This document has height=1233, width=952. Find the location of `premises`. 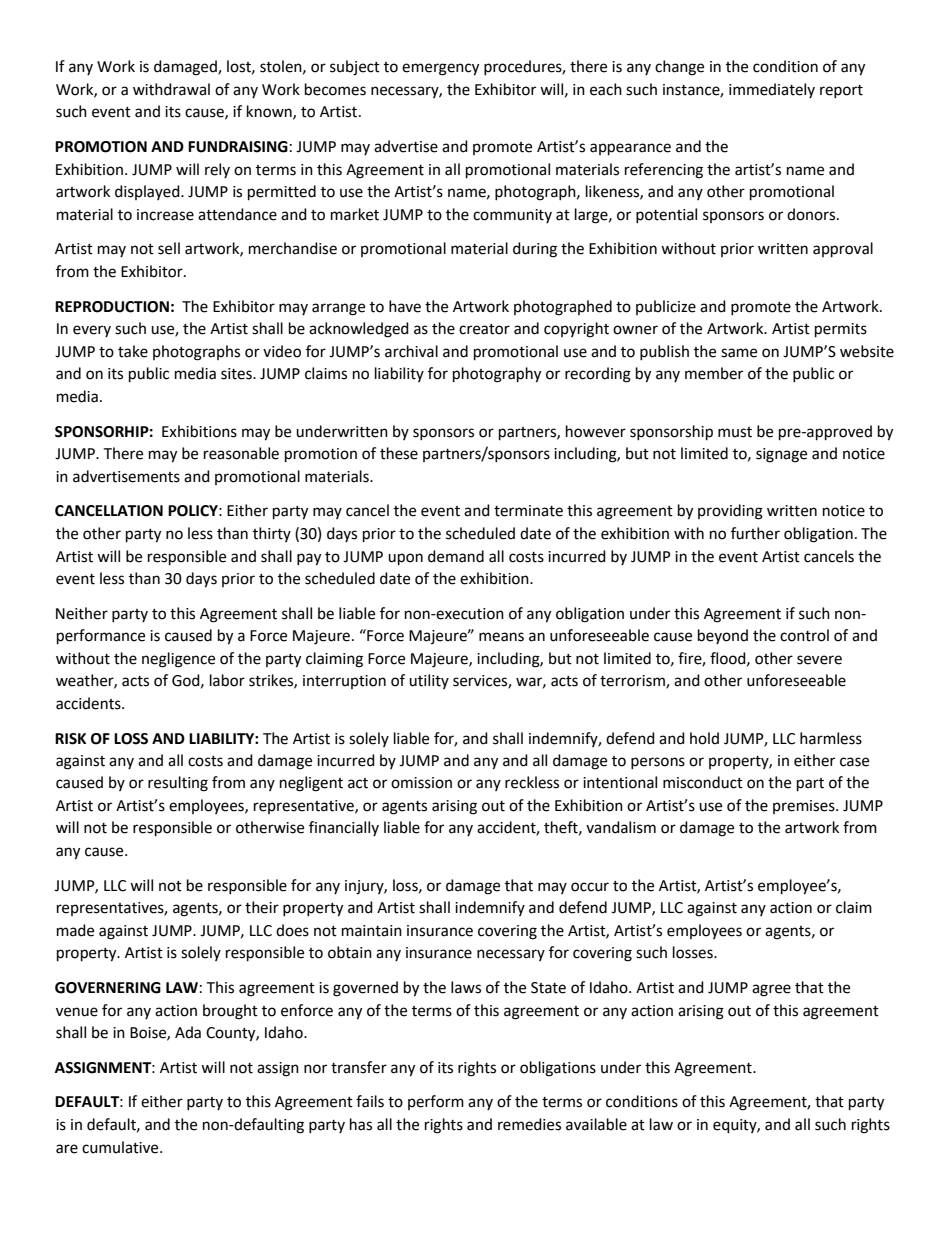

premises is located at coordinates (805, 807).
